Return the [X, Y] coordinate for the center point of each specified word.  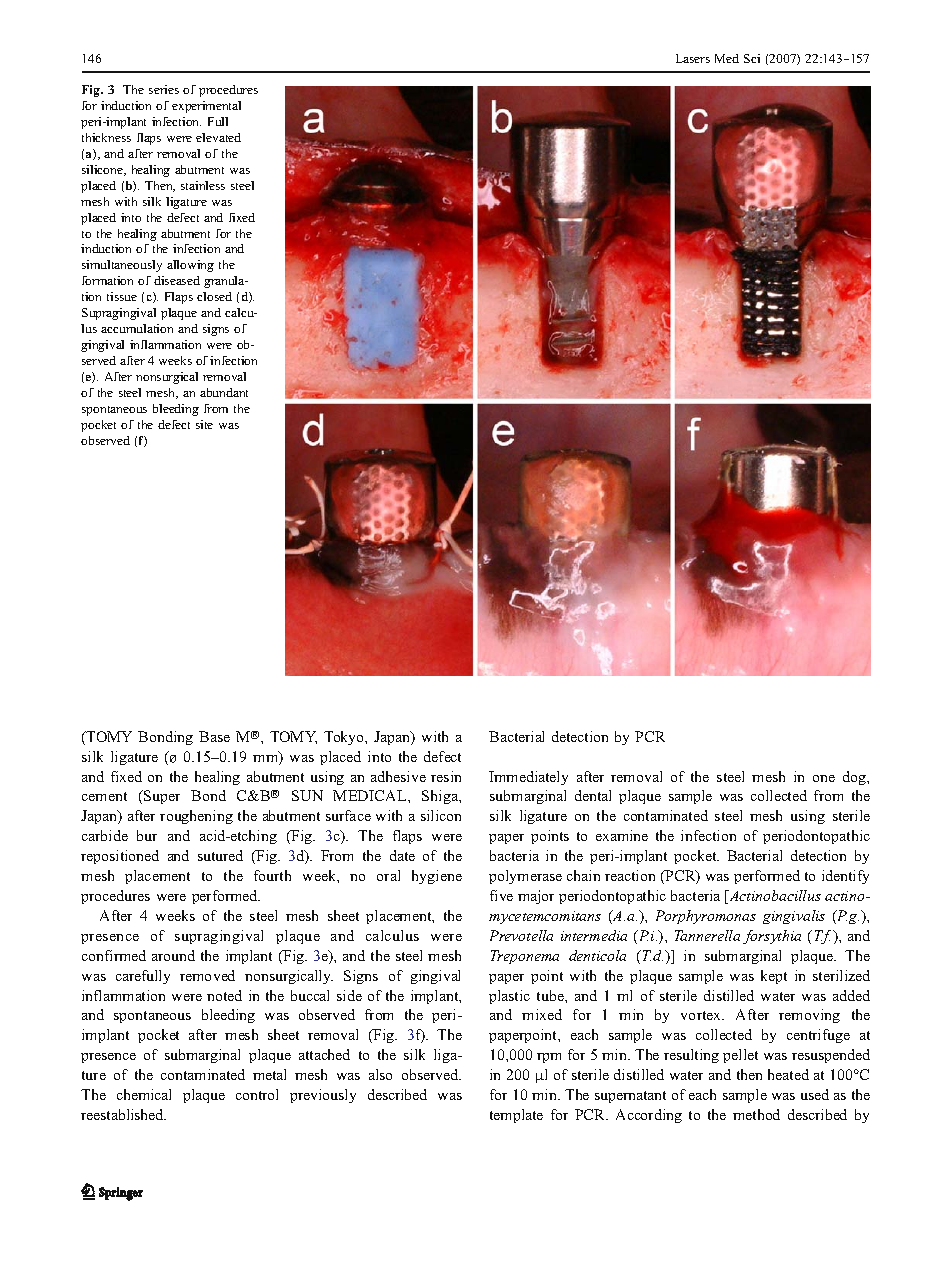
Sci [752, 58]
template [516, 1116]
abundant [224, 392]
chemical [144, 1094]
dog [856, 778]
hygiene [437, 877]
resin [446, 776]
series [164, 89]
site [204, 424]
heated [788, 1074]
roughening [196, 817]
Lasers [693, 58]
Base [214, 736]
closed [214, 296]
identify [845, 877]
